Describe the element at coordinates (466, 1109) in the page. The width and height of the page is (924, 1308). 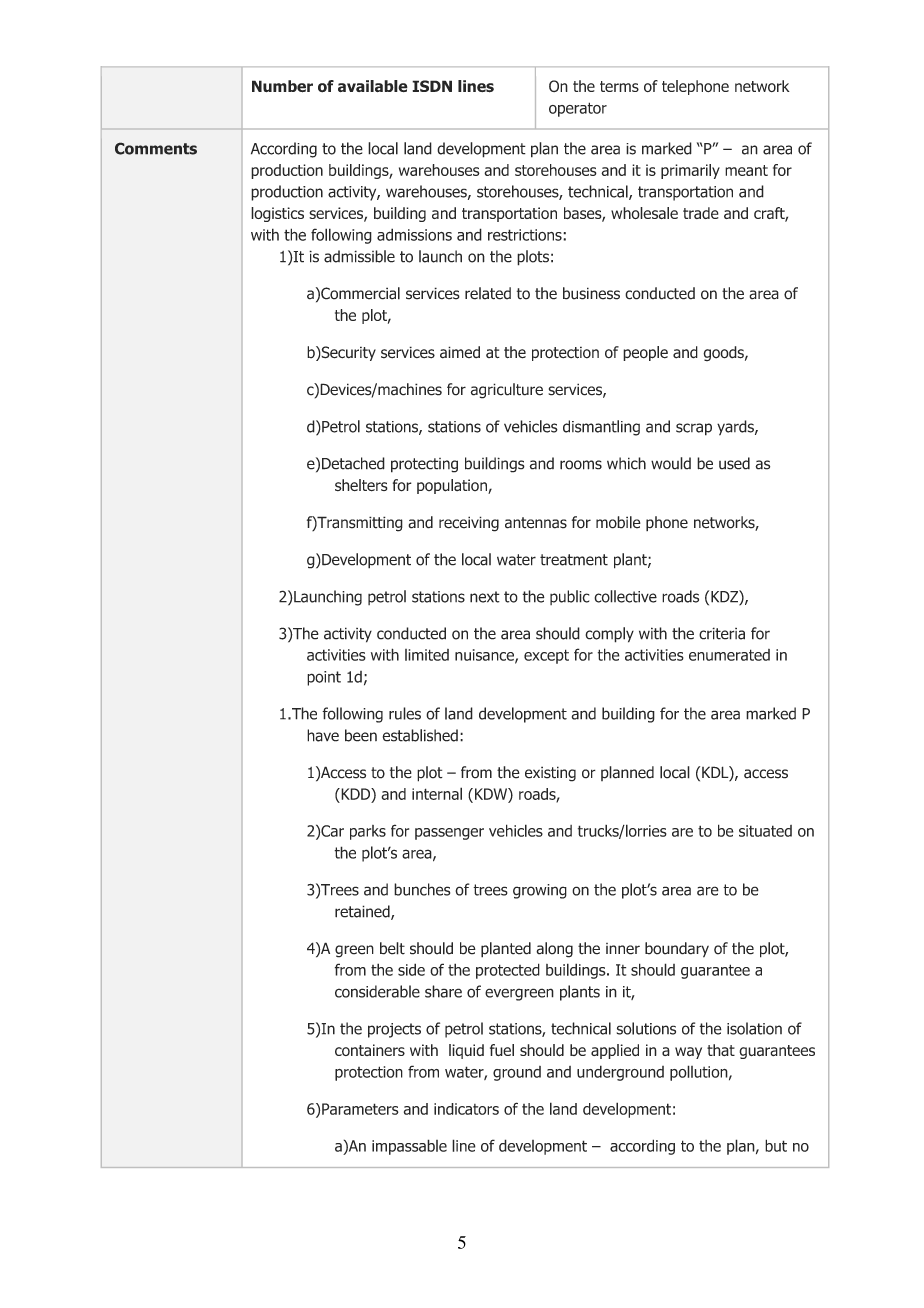
I see `indicators` at that location.
